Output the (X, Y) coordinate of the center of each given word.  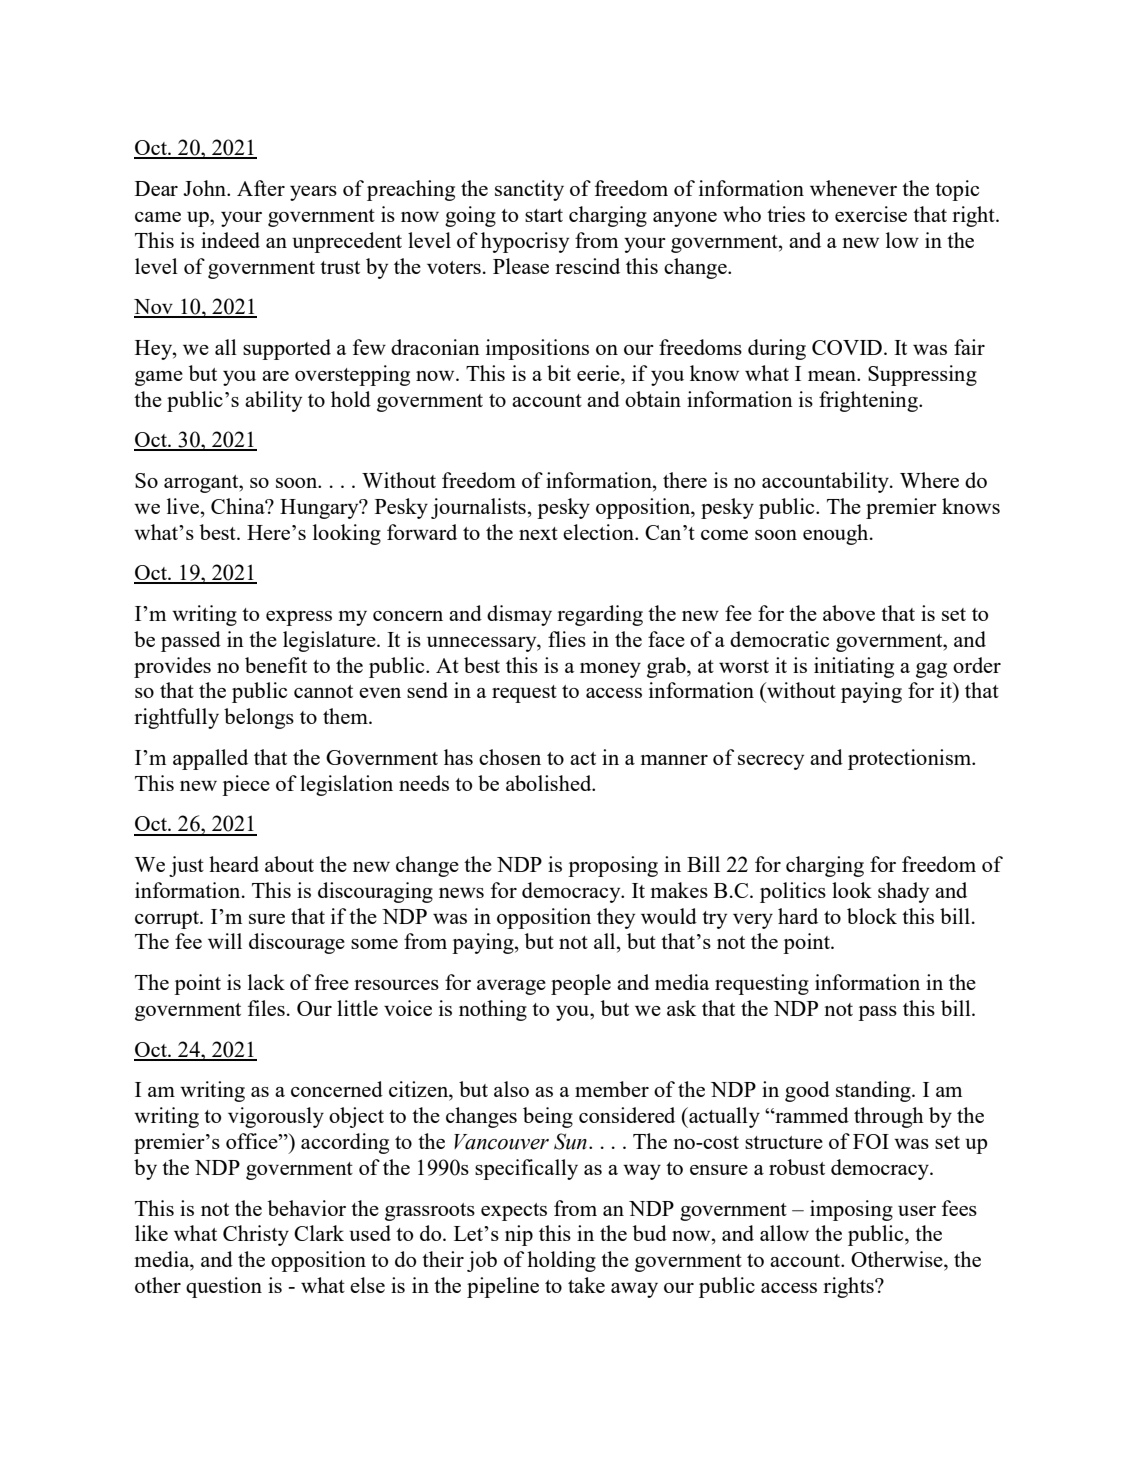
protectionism (911, 759)
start (544, 215)
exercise (871, 214)
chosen (510, 757)
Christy (256, 1235)
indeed (230, 240)
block (872, 916)
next (538, 533)
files (266, 1008)
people (581, 984)
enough (837, 534)
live (184, 506)
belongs (259, 718)
